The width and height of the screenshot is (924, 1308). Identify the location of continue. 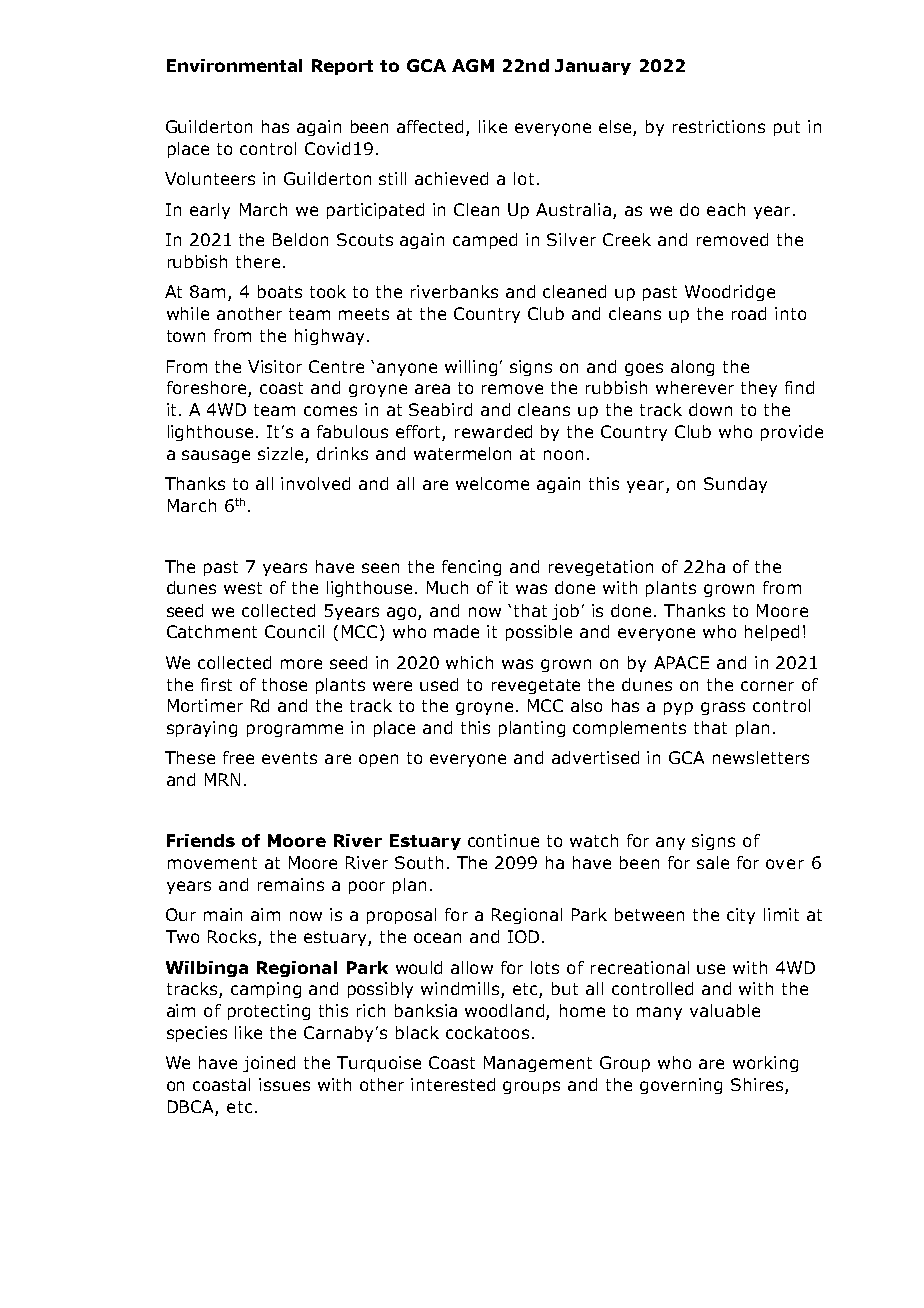
(503, 840).
